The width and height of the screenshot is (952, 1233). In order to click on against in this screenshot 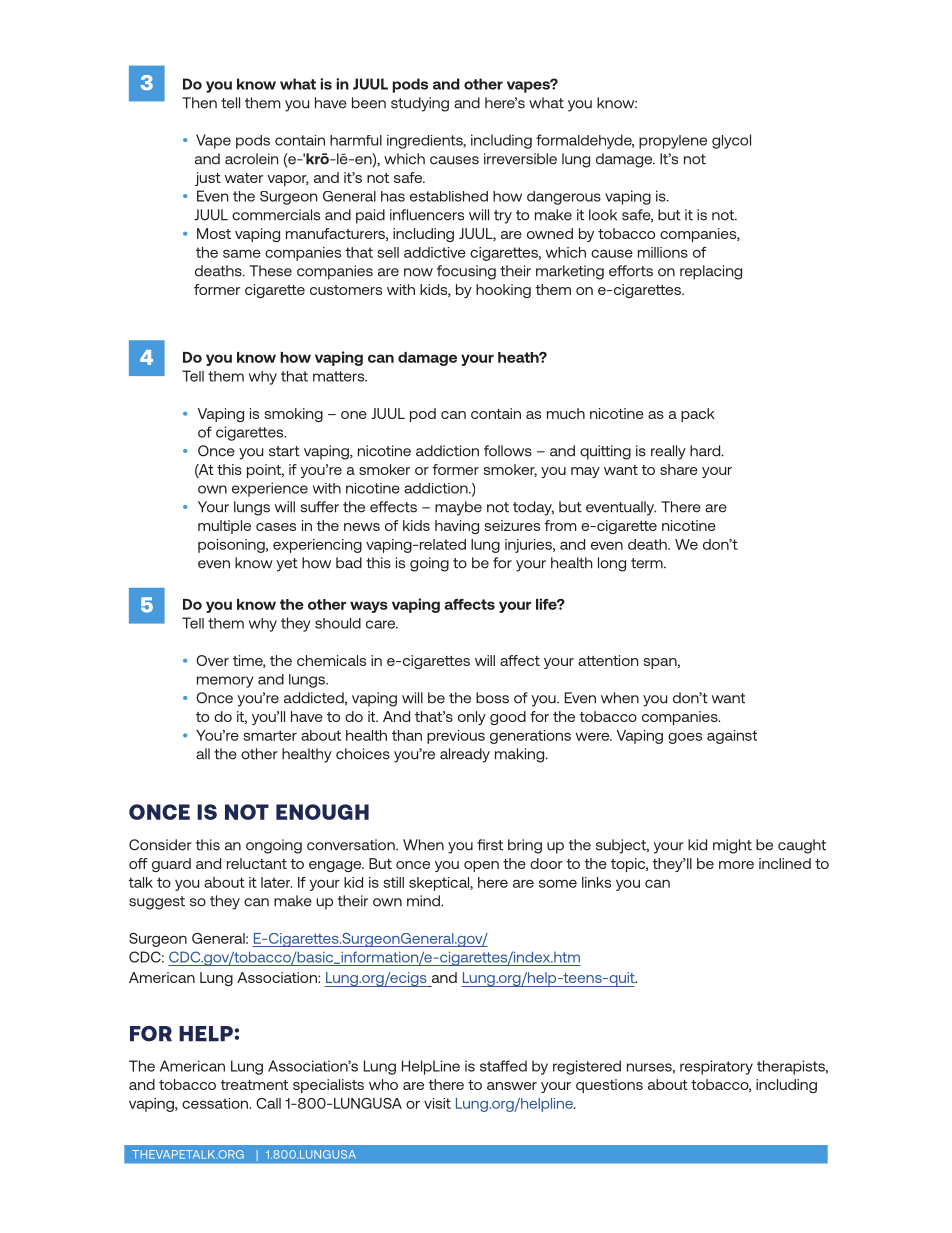, I will do `click(732, 737)`.
